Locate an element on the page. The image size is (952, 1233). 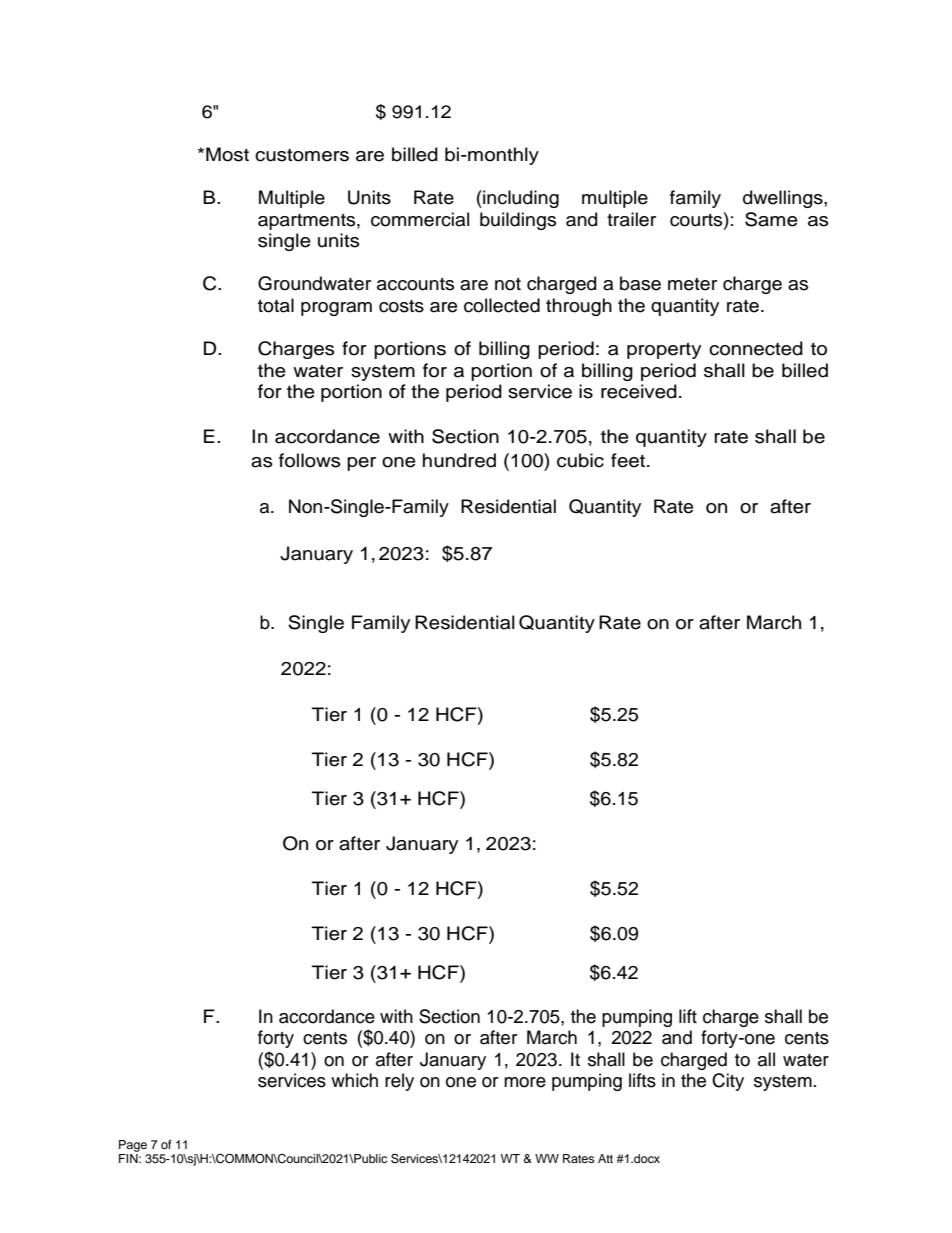
feet is located at coordinates (628, 460).
